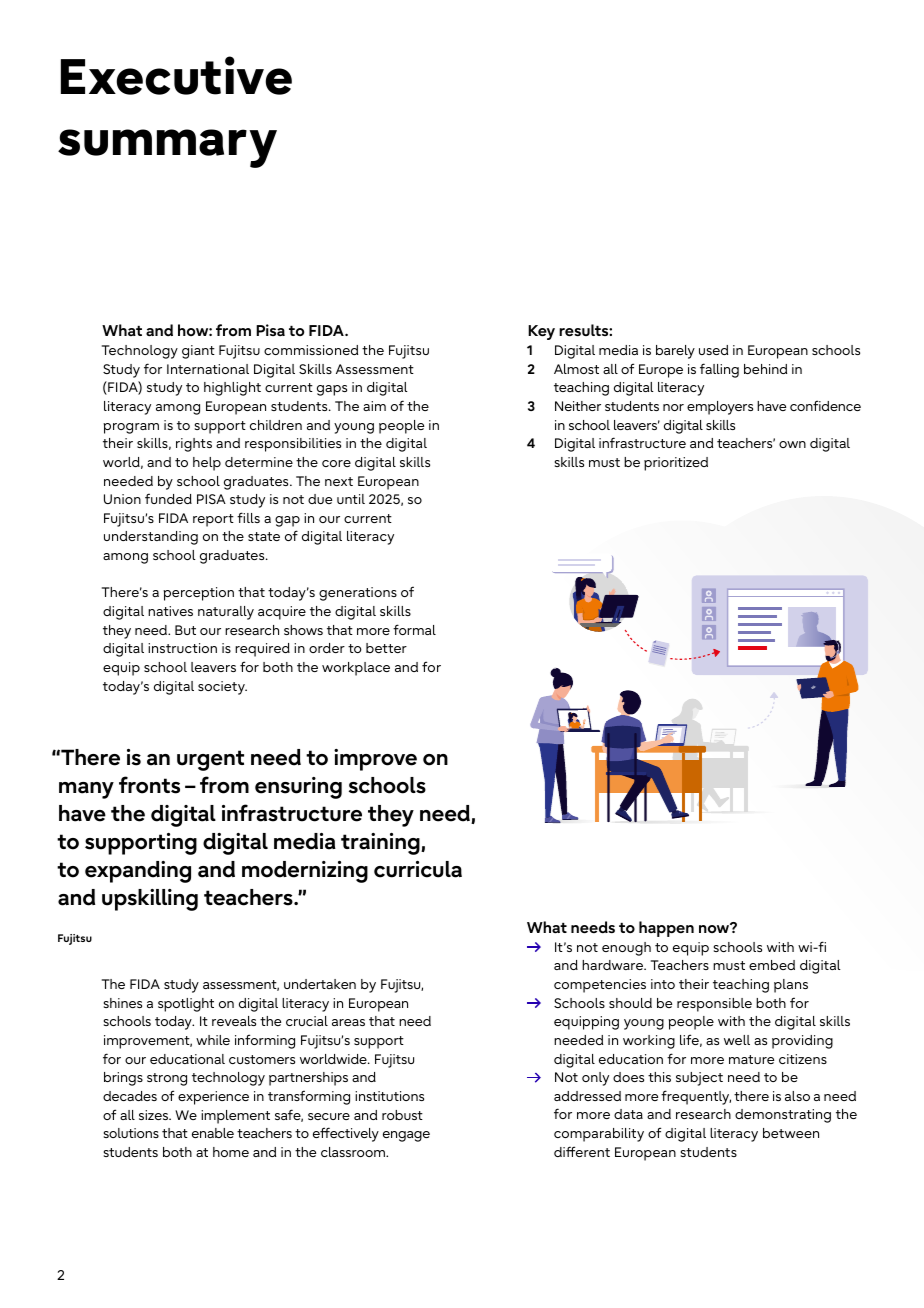  Describe the element at coordinates (176, 75) in the screenshot. I see `Executive` at that location.
